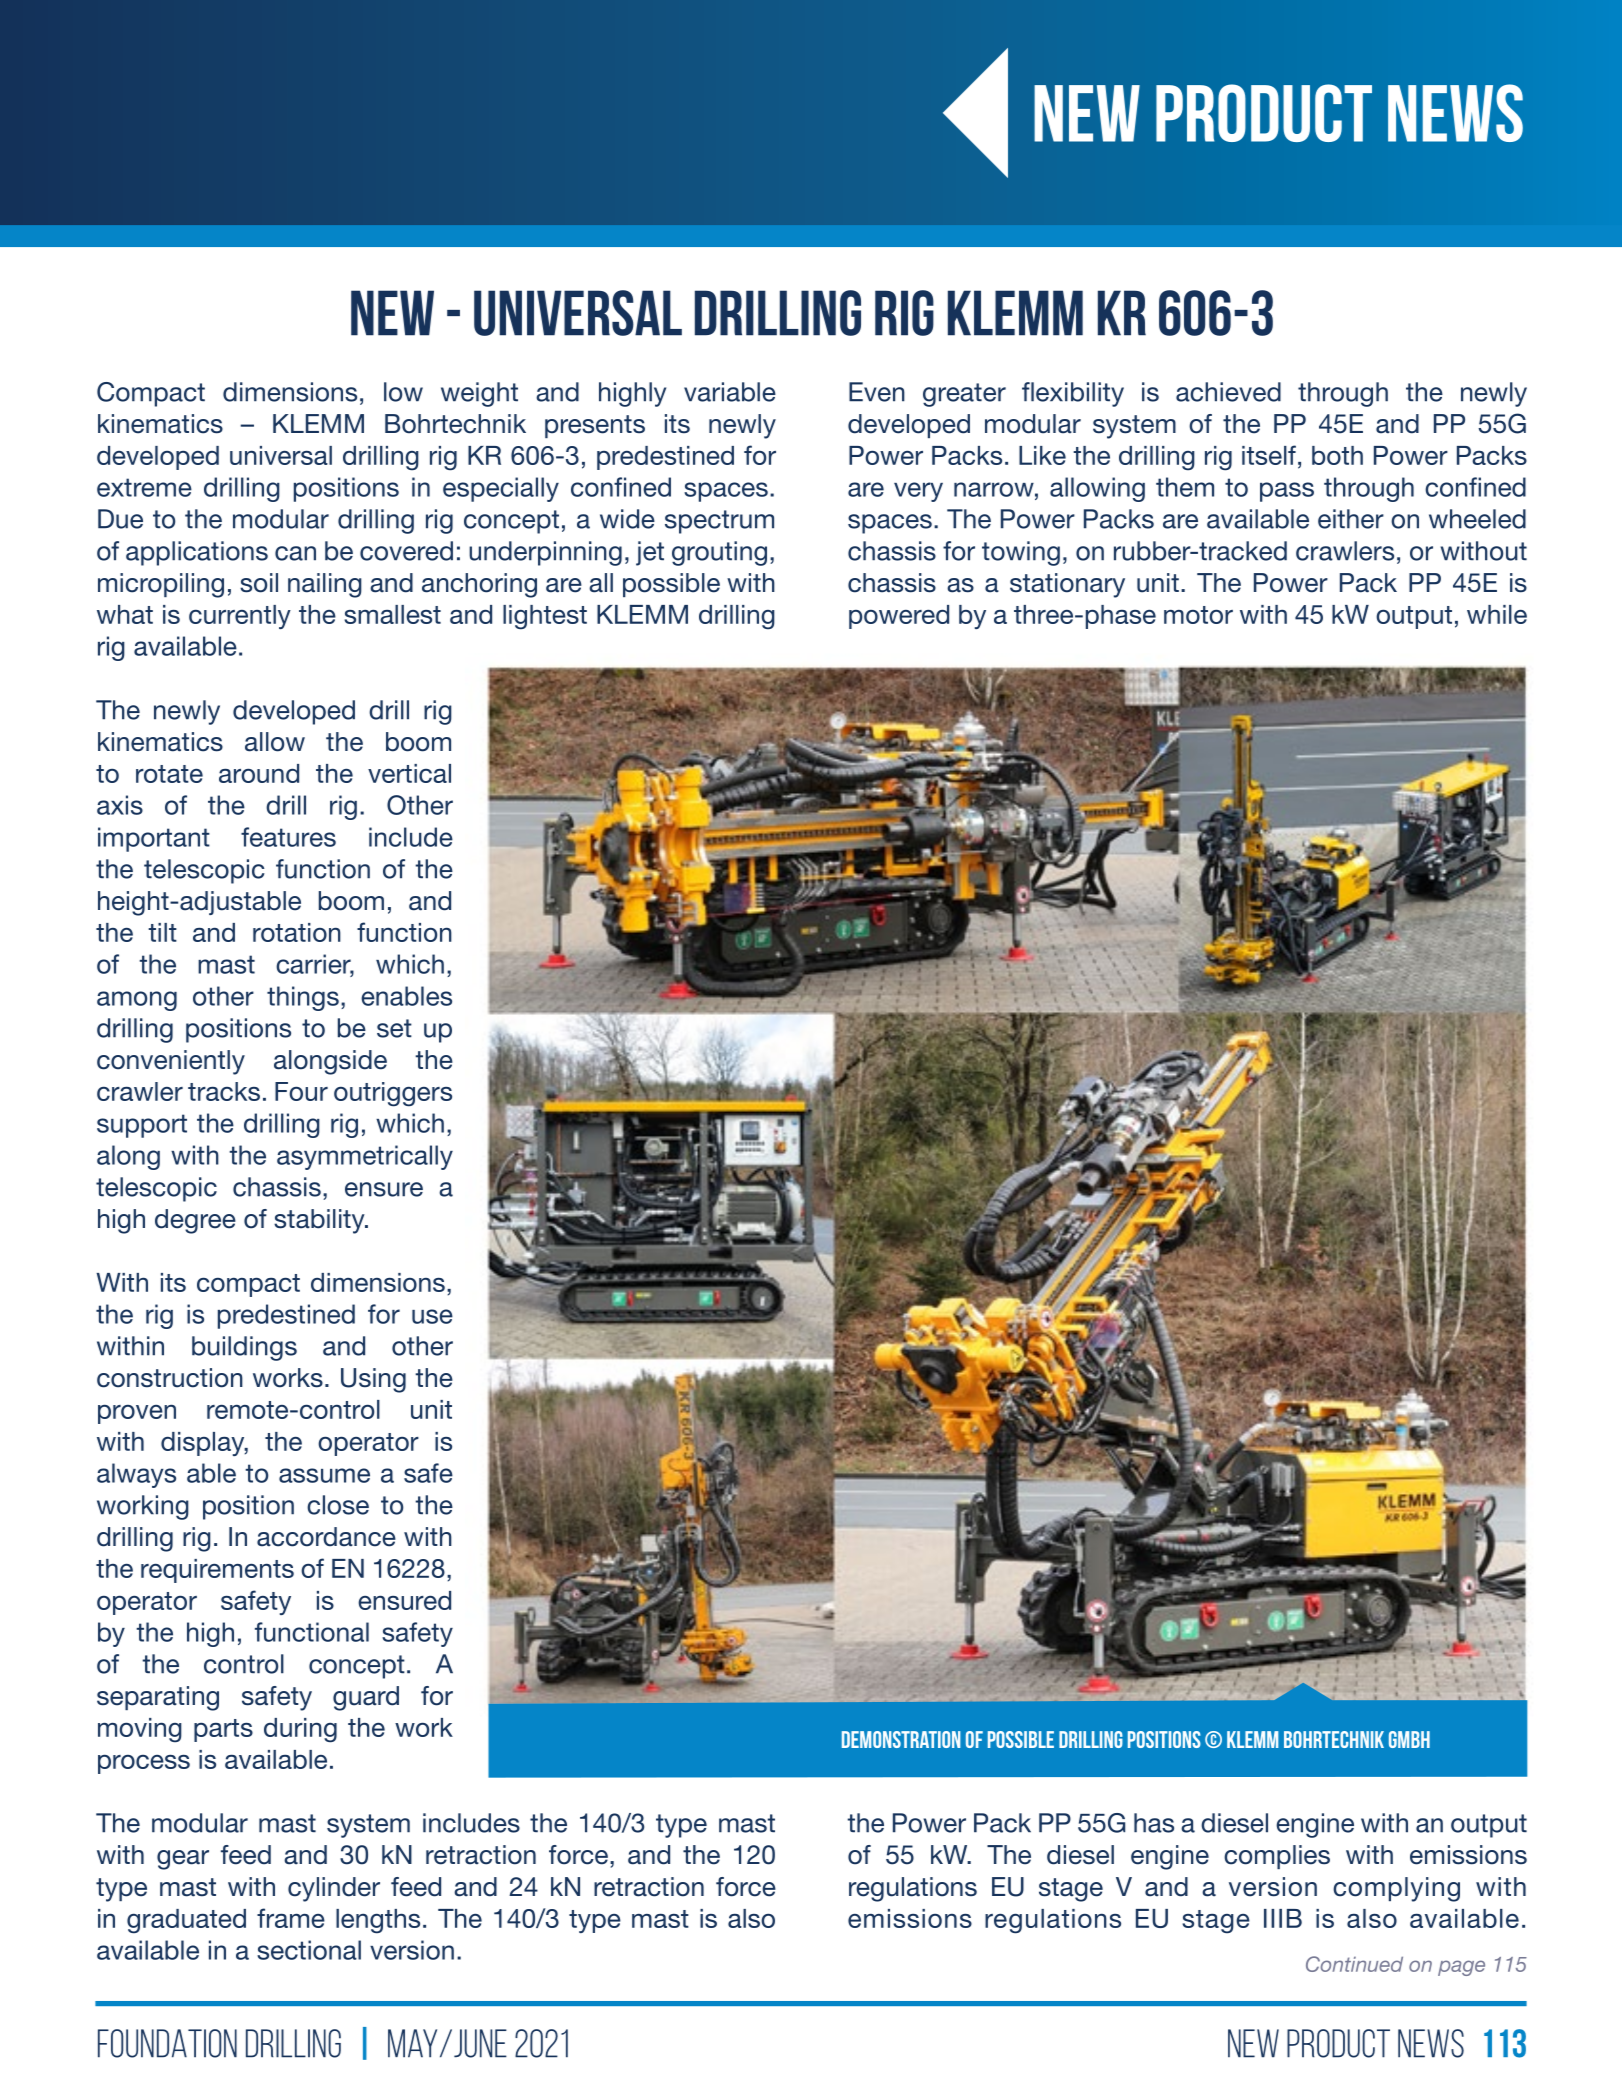  Describe the element at coordinates (1277, 1857) in the image. I see `complies` at that location.
